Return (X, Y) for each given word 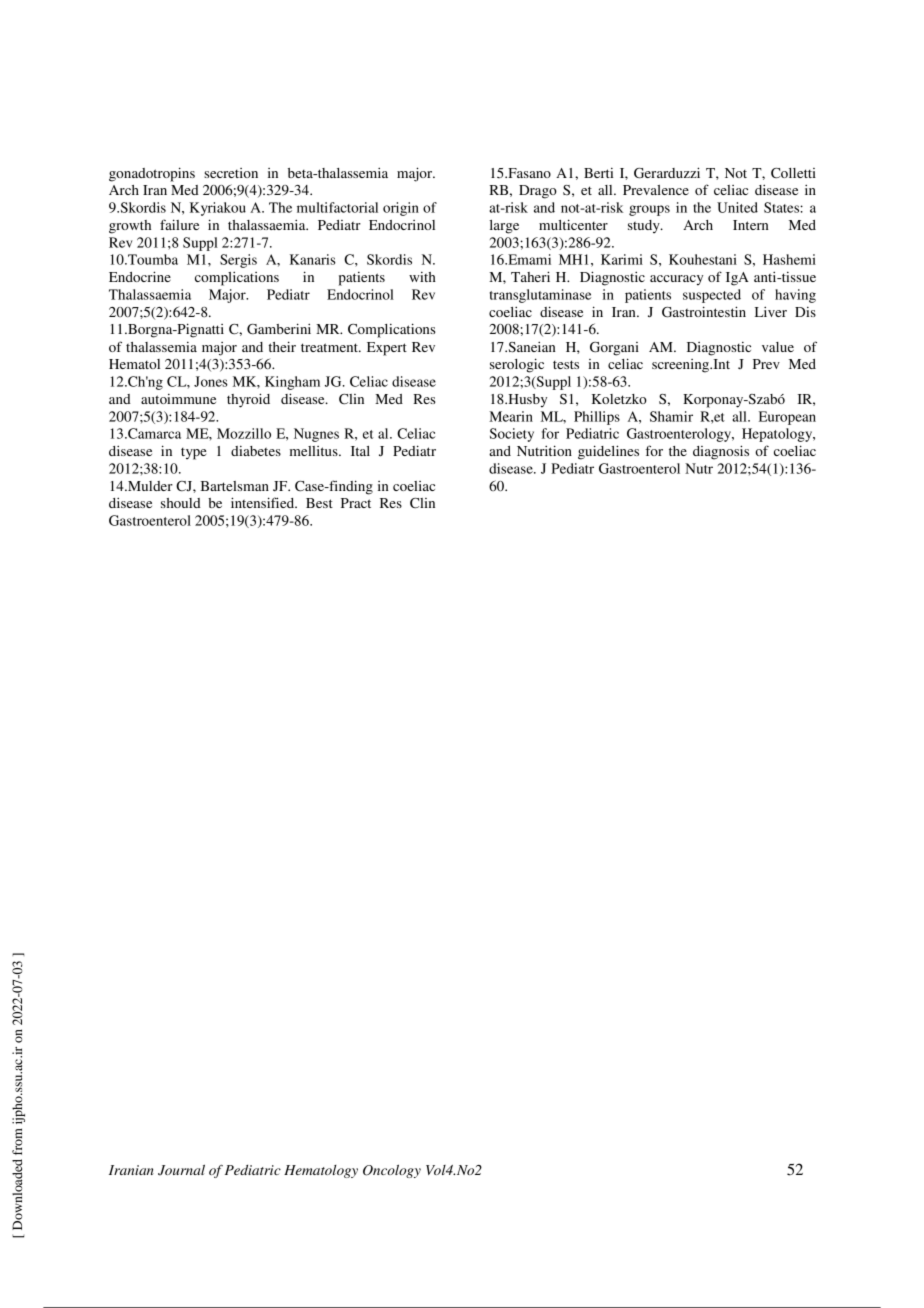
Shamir (671, 416)
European (787, 418)
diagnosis (721, 452)
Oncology (392, 1171)
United (737, 207)
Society (512, 435)
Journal (181, 1170)
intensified (264, 502)
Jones (211, 381)
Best (319, 503)
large (504, 227)
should (181, 503)
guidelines (608, 452)
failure (179, 224)
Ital (360, 451)
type (193, 454)
